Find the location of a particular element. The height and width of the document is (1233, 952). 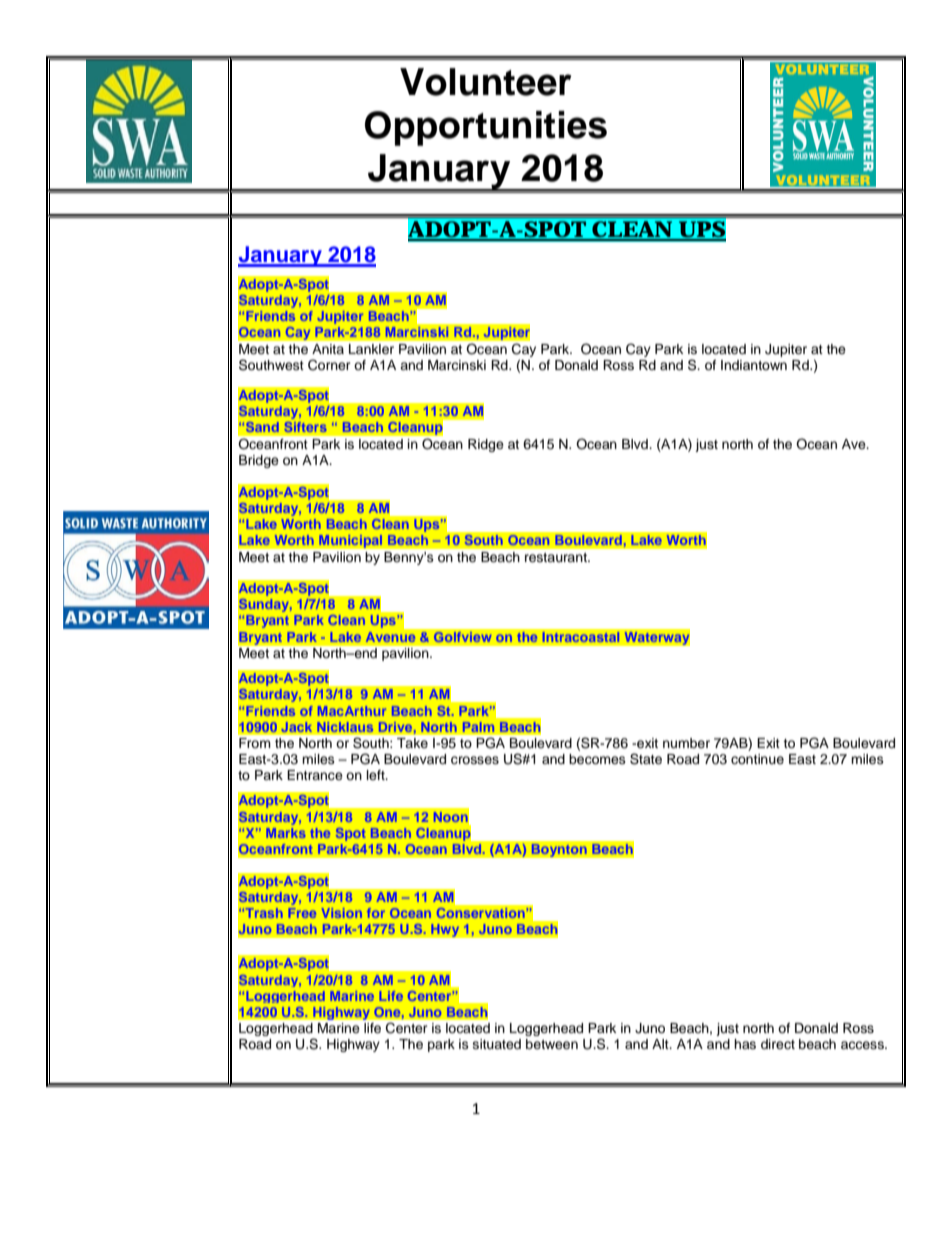

continue is located at coordinates (757, 759).
